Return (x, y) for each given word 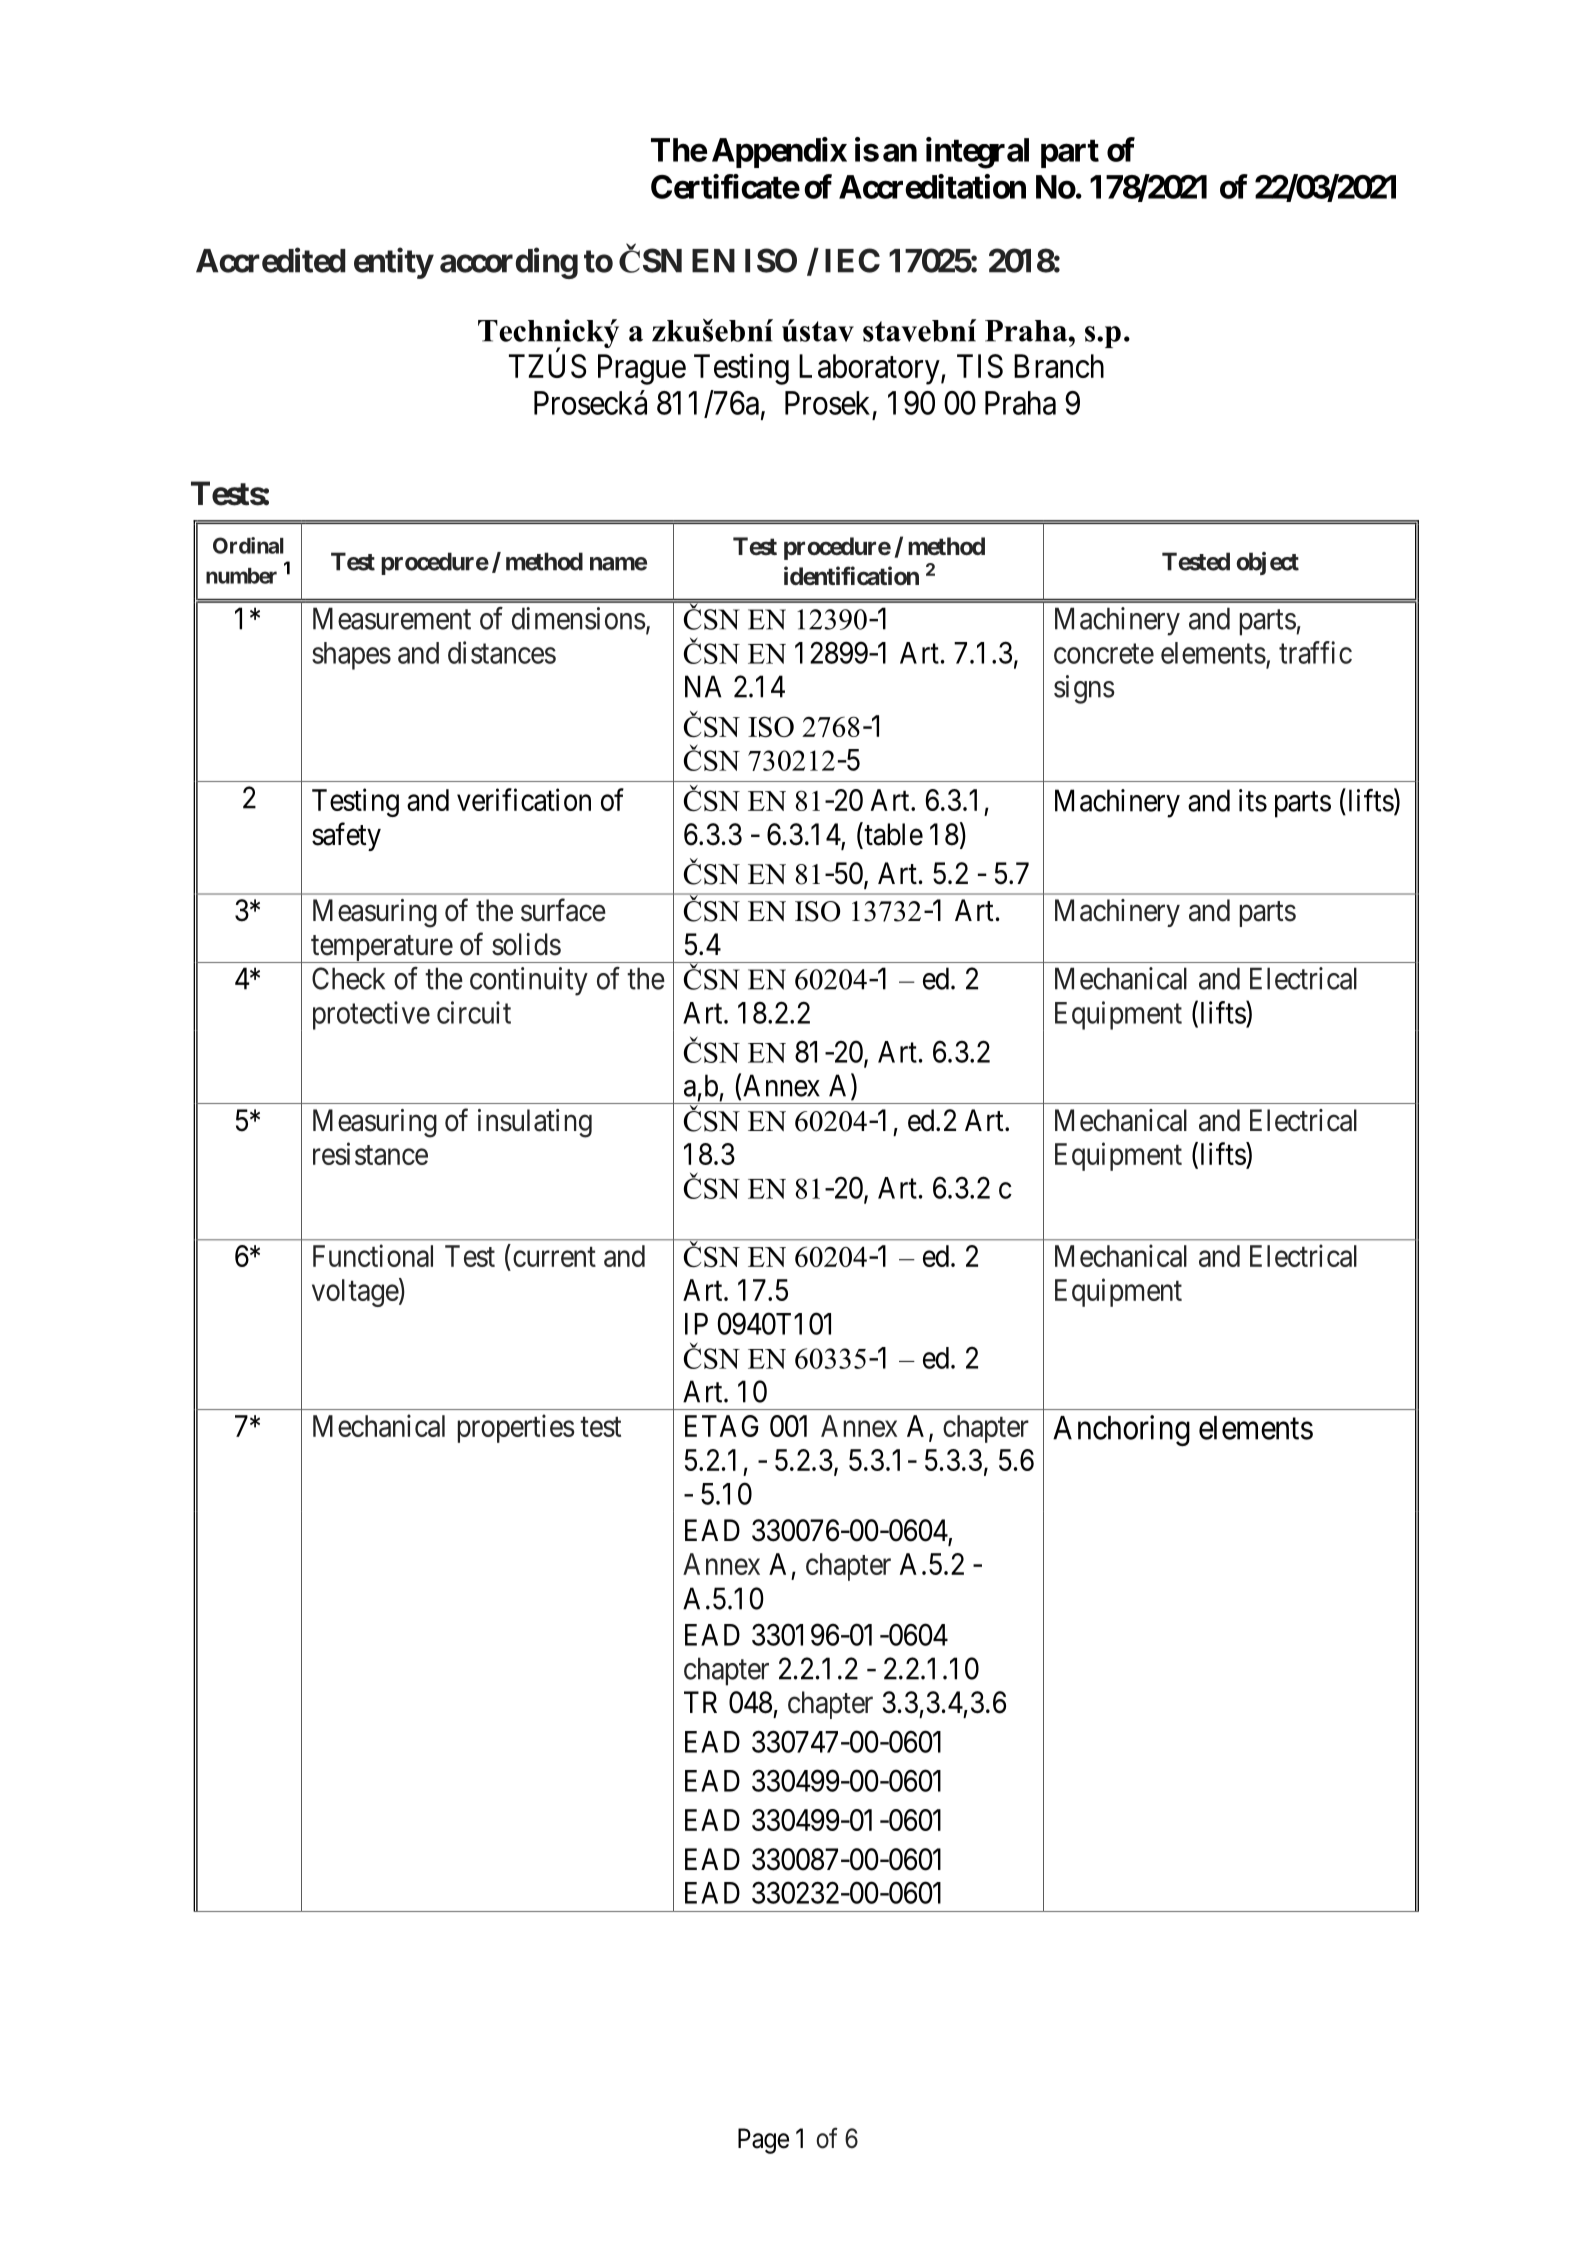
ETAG (721, 1426)
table (892, 835)
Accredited (271, 260)
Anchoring (1121, 1430)
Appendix (779, 152)
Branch (1059, 366)
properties (516, 1428)
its (1253, 800)
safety (346, 836)
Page (763, 2141)
